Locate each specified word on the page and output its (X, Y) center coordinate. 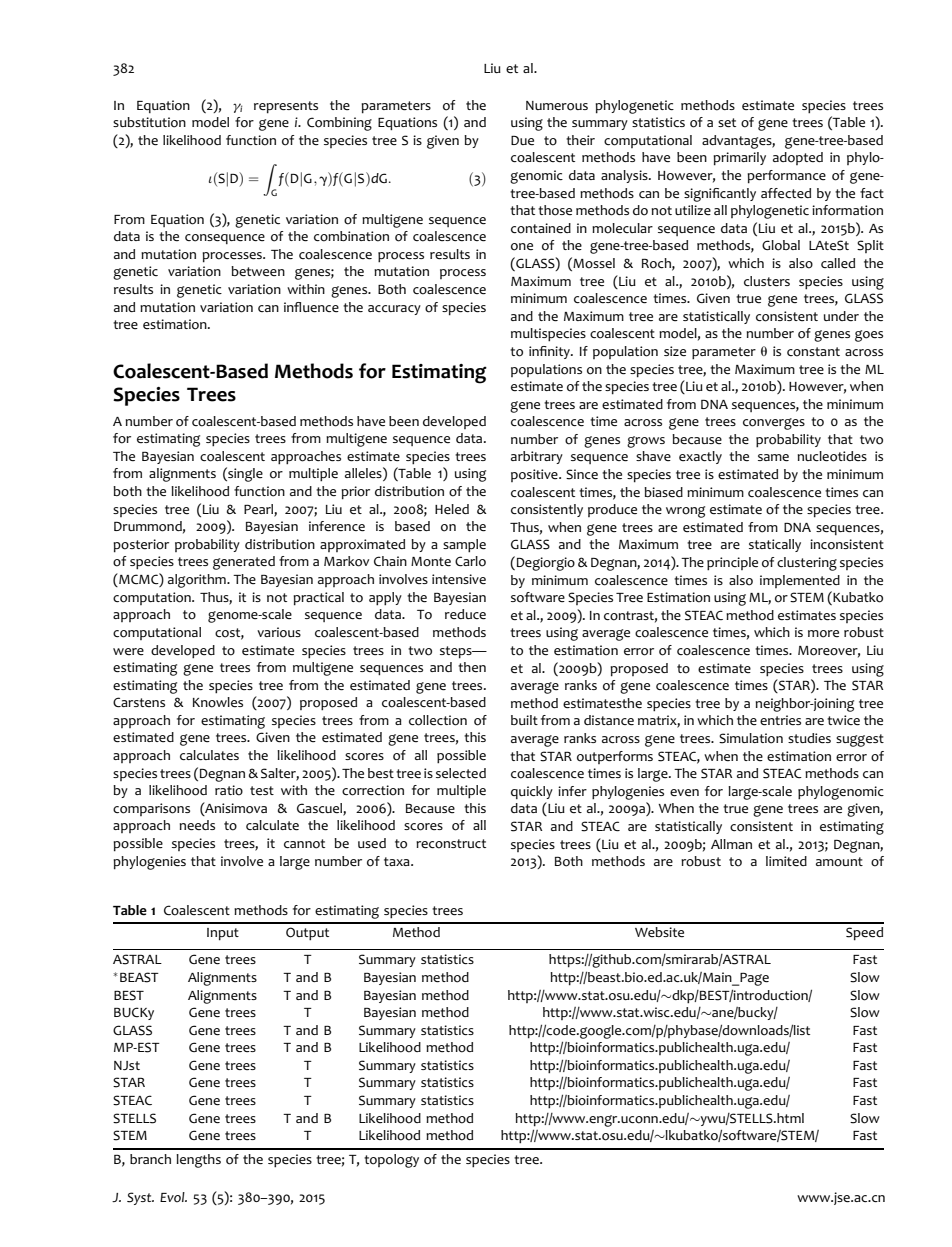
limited (786, 861)
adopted (798, 158)
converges (774, 424)
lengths (198, 1161)
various (279, 632)
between (258, 271)
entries (780, 720)
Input (223, 934)
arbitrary (537, 457)
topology (391, 1161)
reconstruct (451, 844)
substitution (149, 122)
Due (522, 140)
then (472, 667)
